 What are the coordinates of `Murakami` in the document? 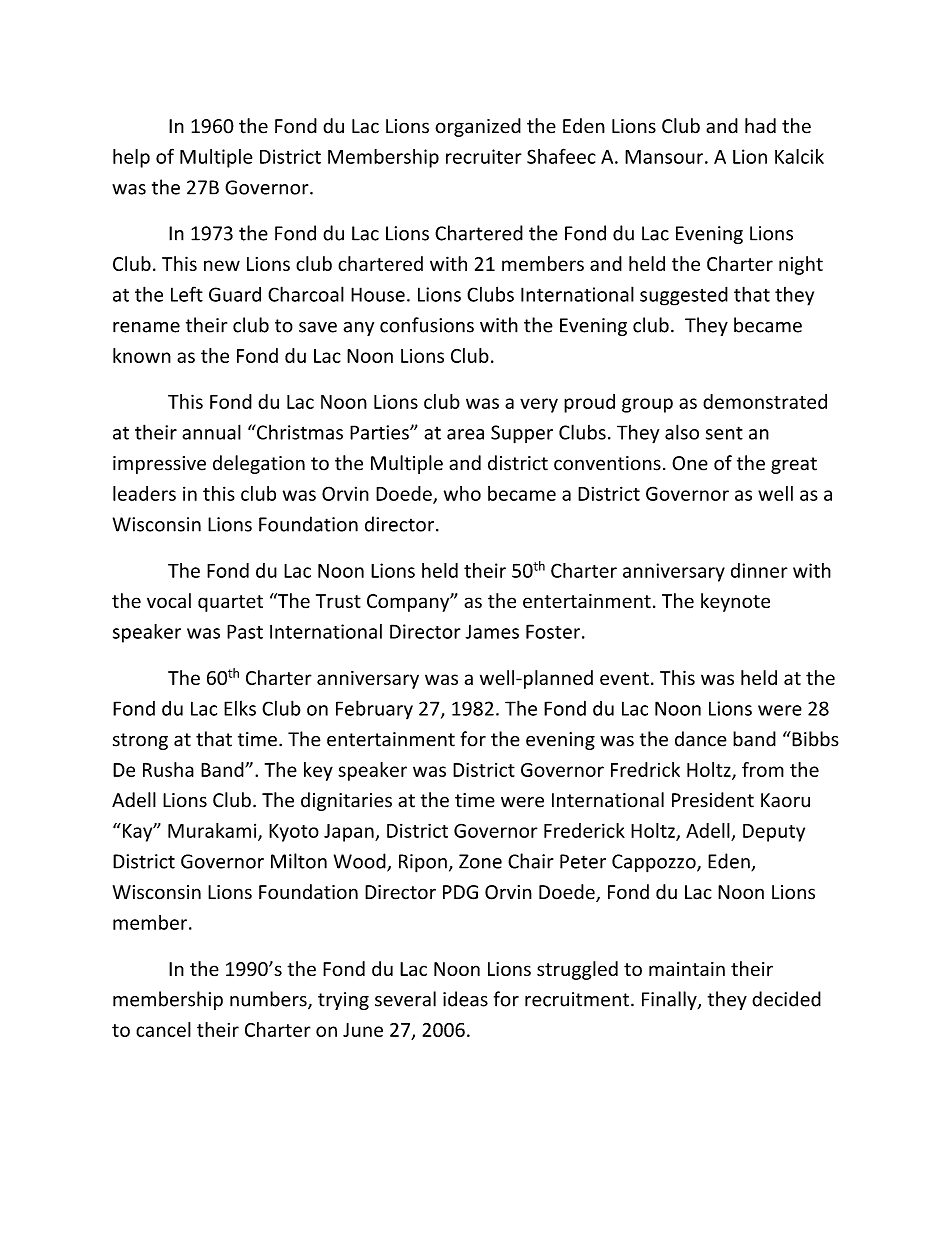 It's located at (213, 831).
